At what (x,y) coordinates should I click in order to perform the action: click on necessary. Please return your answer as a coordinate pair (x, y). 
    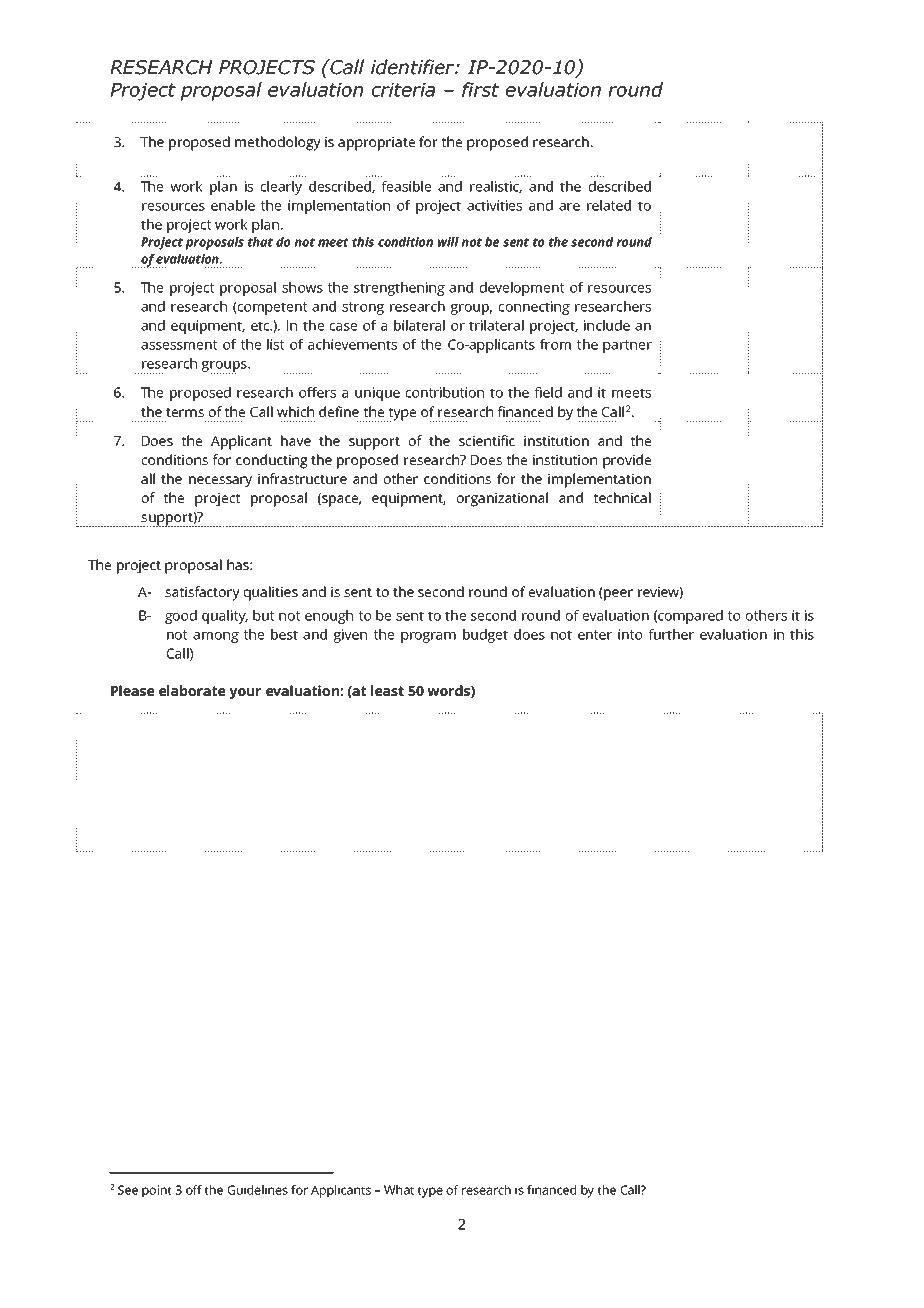
    Looking at the image, I should click on (220, 482).
